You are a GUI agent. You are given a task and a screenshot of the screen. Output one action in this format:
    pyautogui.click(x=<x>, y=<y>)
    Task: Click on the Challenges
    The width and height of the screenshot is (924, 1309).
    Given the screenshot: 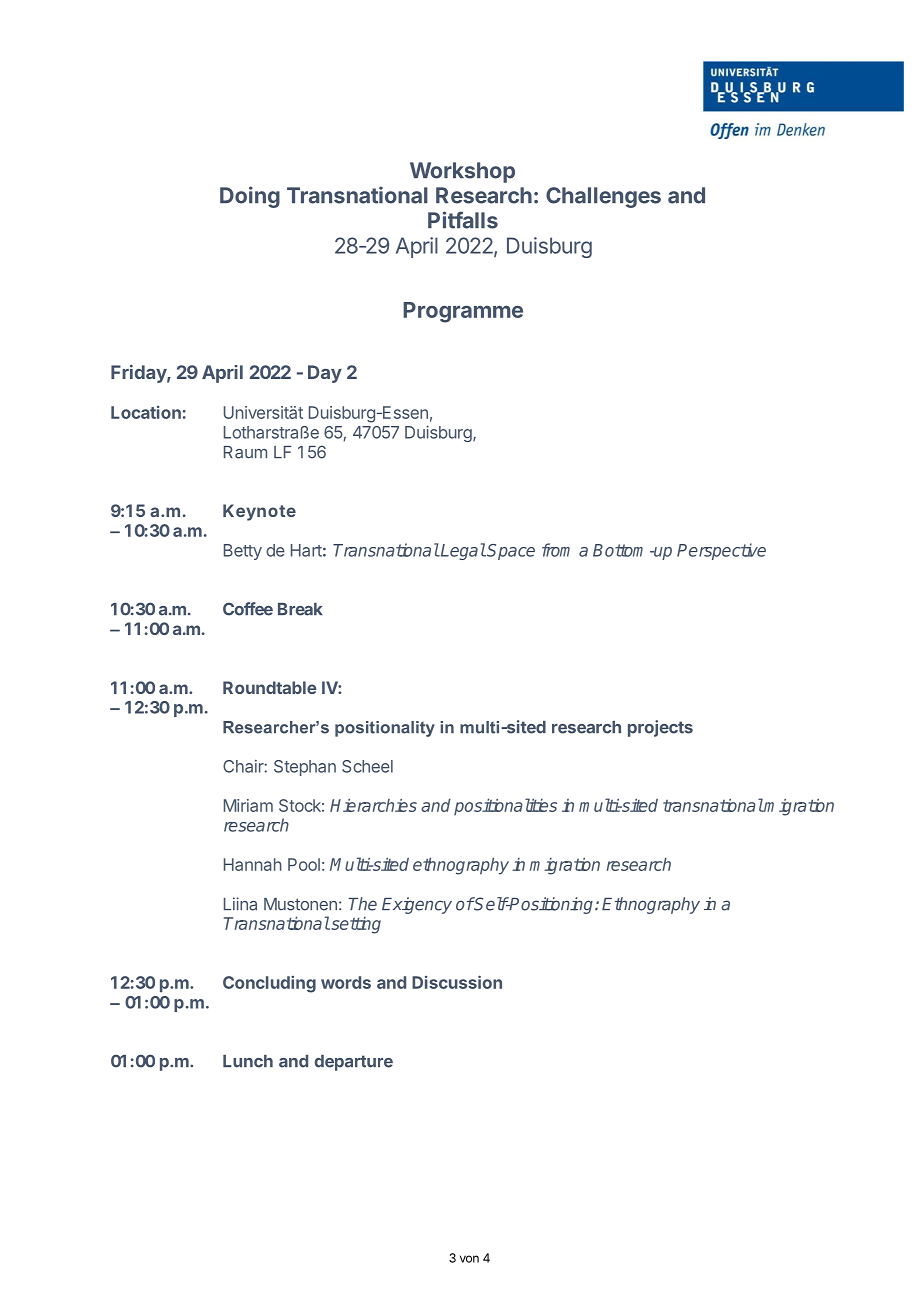 What is the action you would take?
    pyautogui.click(x=603, y=197)
